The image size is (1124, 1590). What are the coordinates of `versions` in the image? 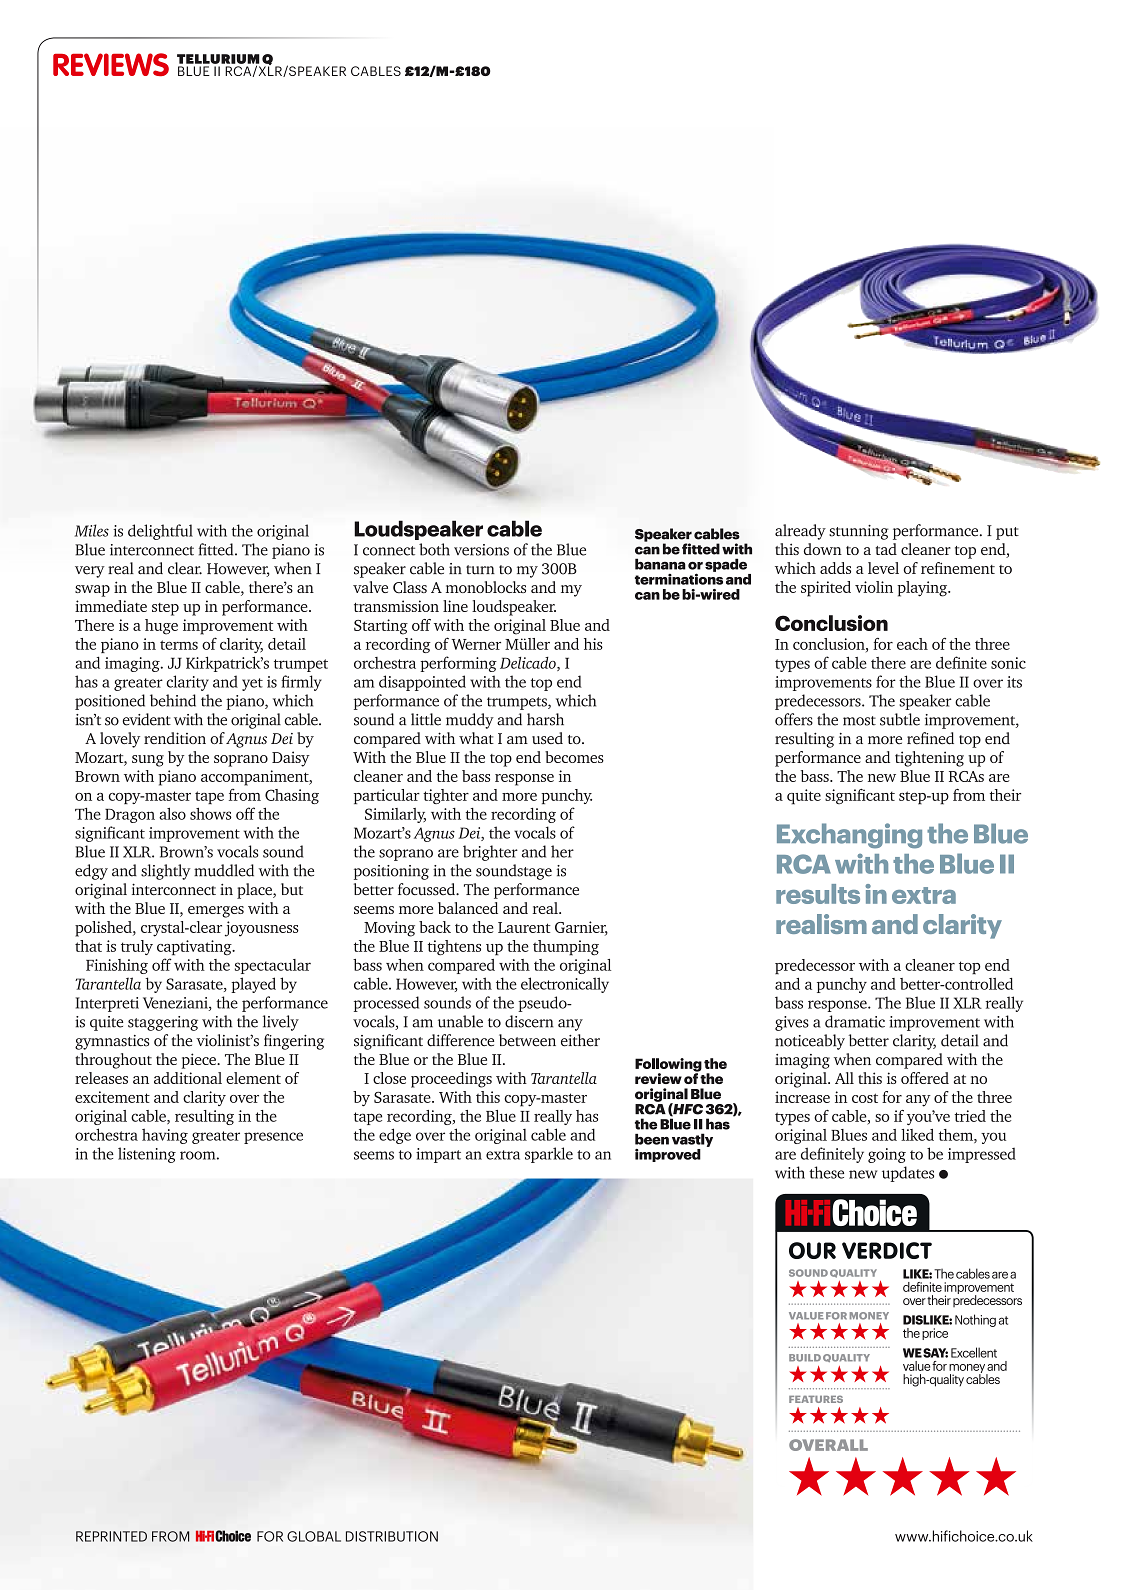 It's located at (481, 550).
